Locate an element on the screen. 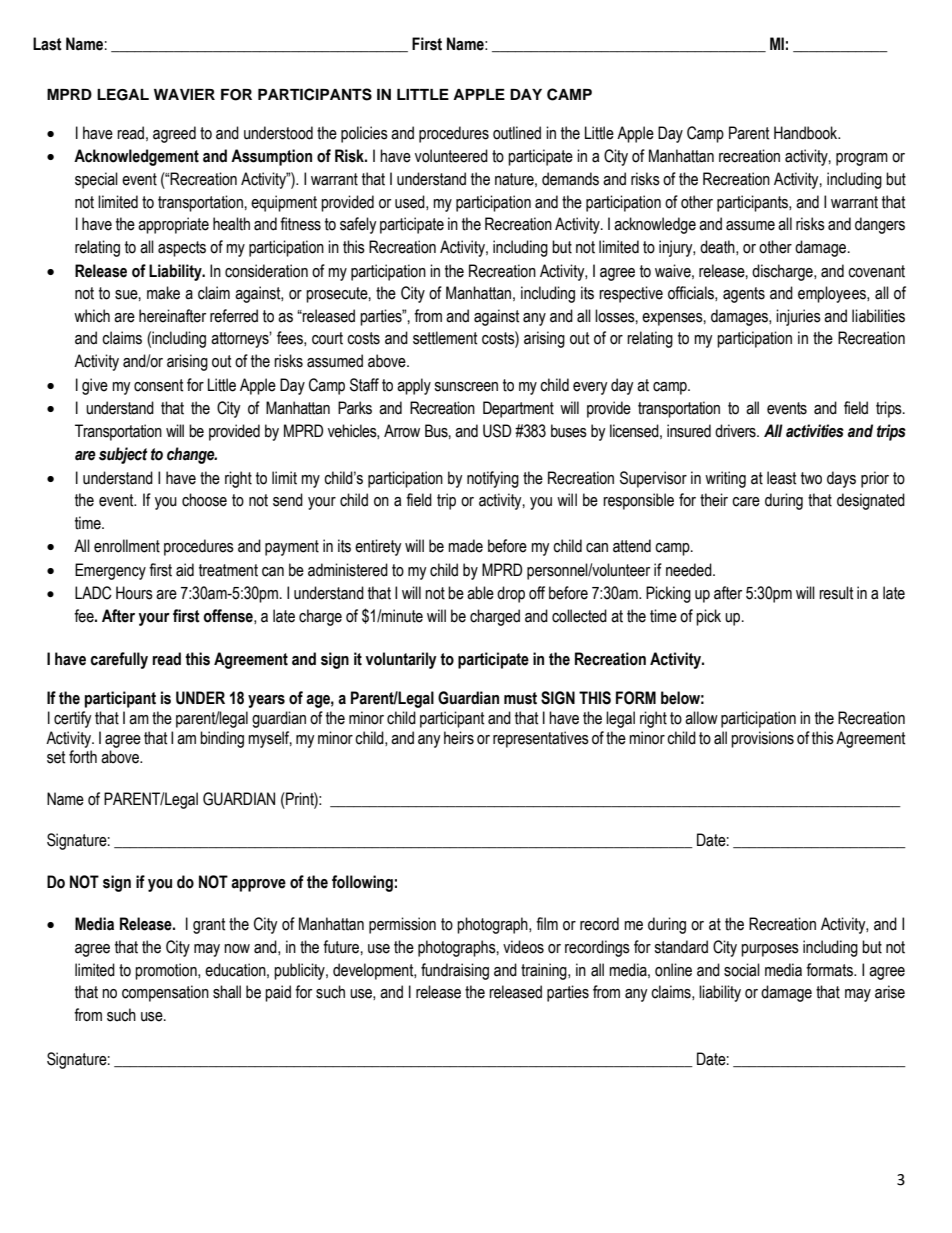  Handbook is located at coordinates (807, 133).
